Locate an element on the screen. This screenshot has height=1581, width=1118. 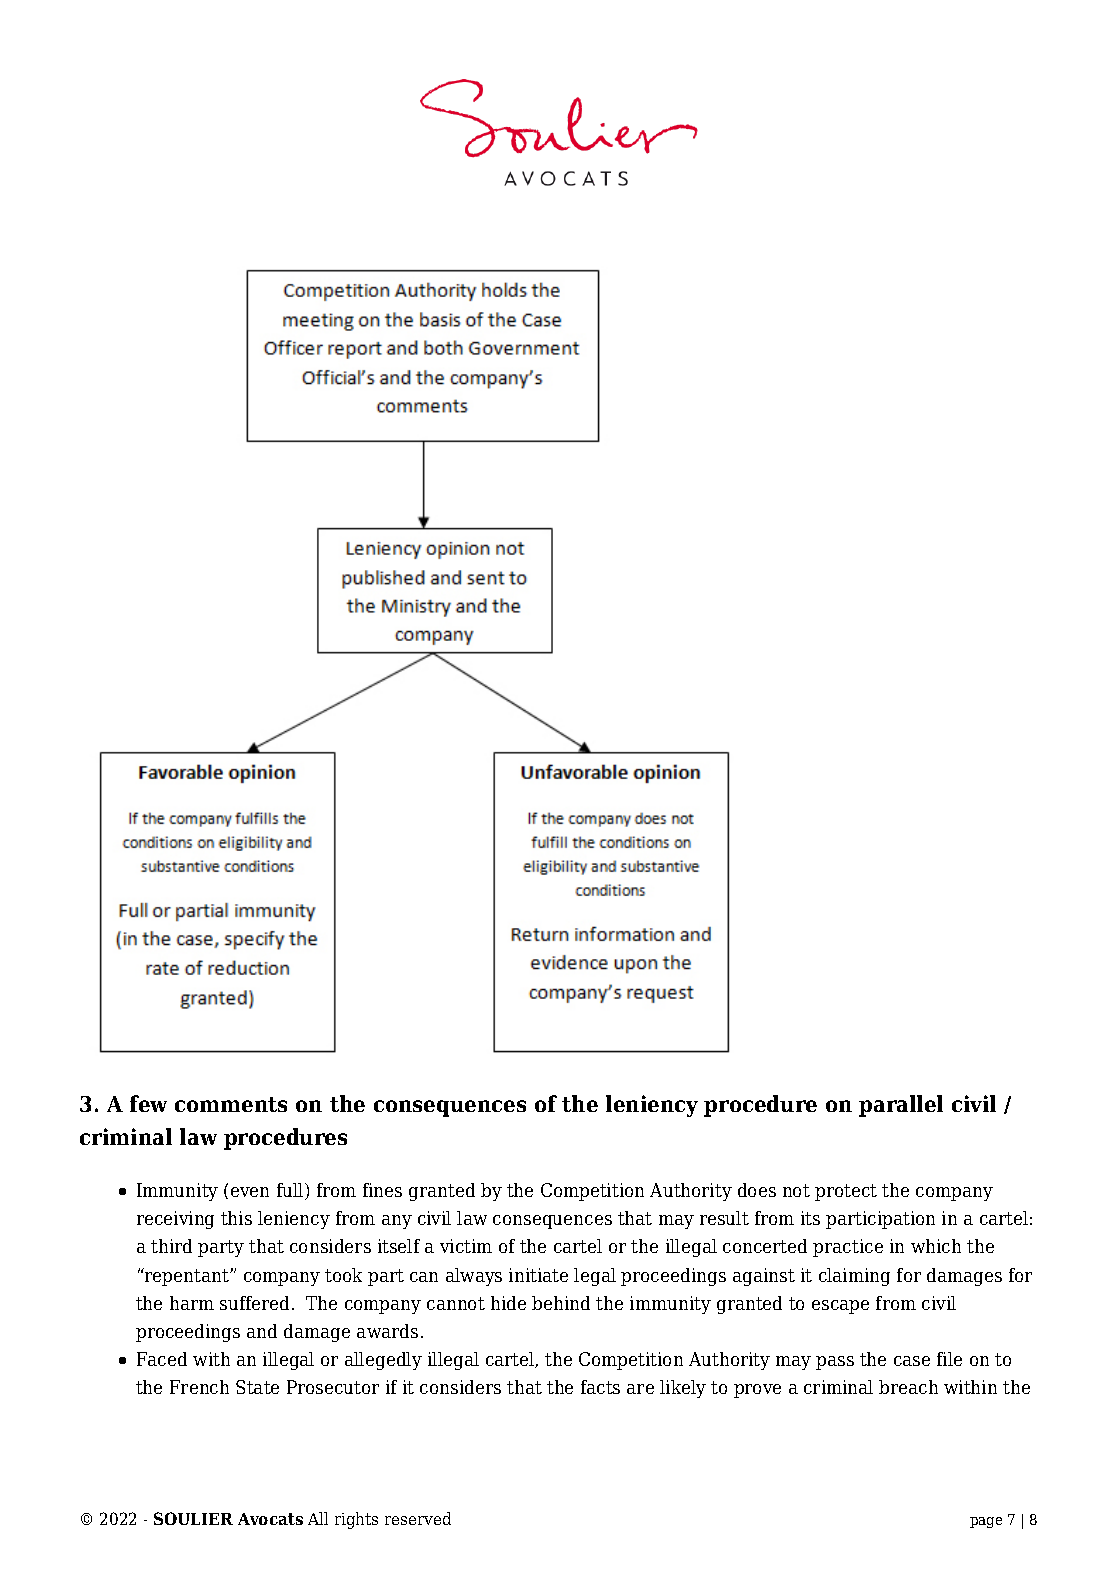
practice is located at coordinates (848, 1248).
